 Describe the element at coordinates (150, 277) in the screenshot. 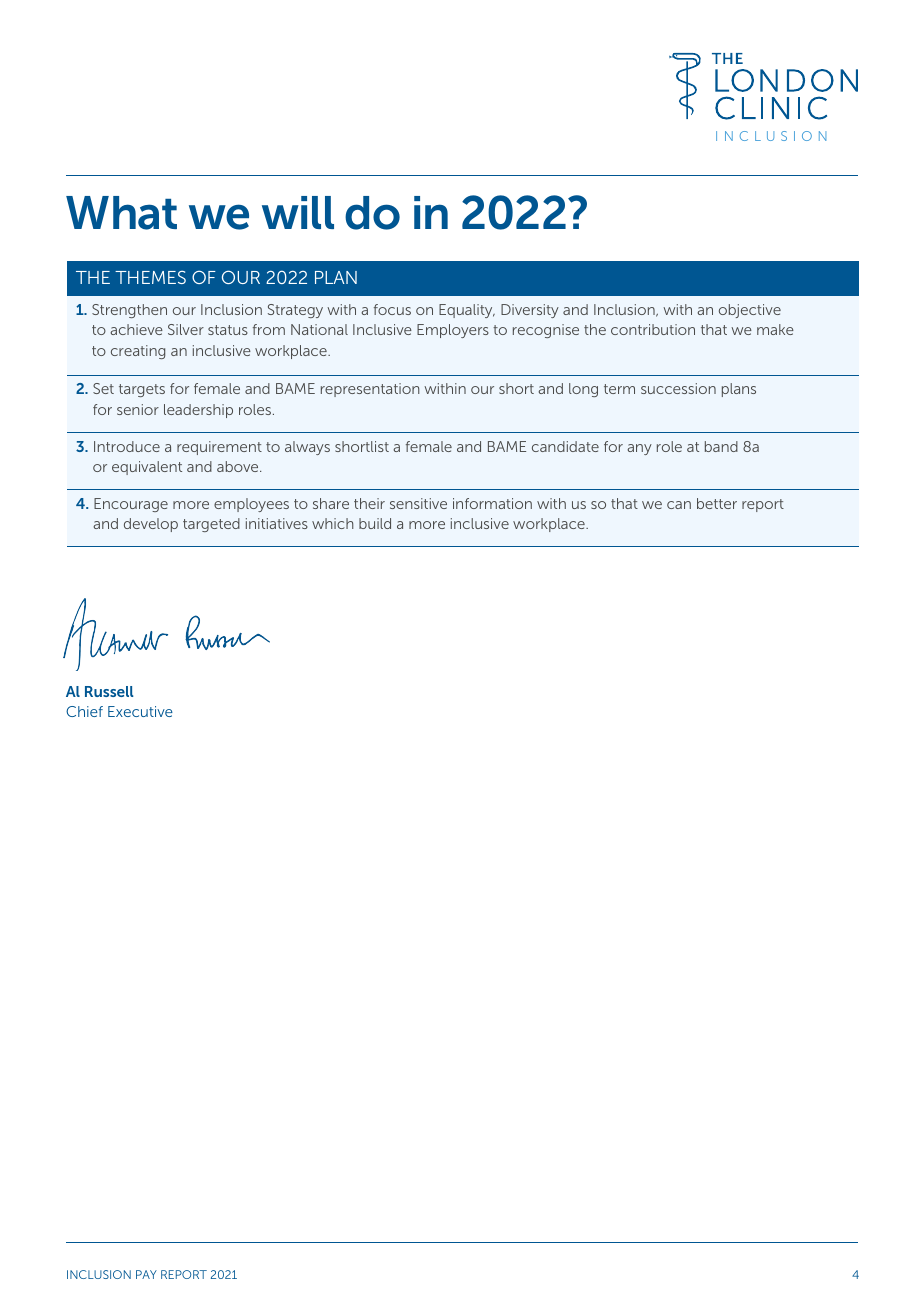

I see `THEMES` at that location.
